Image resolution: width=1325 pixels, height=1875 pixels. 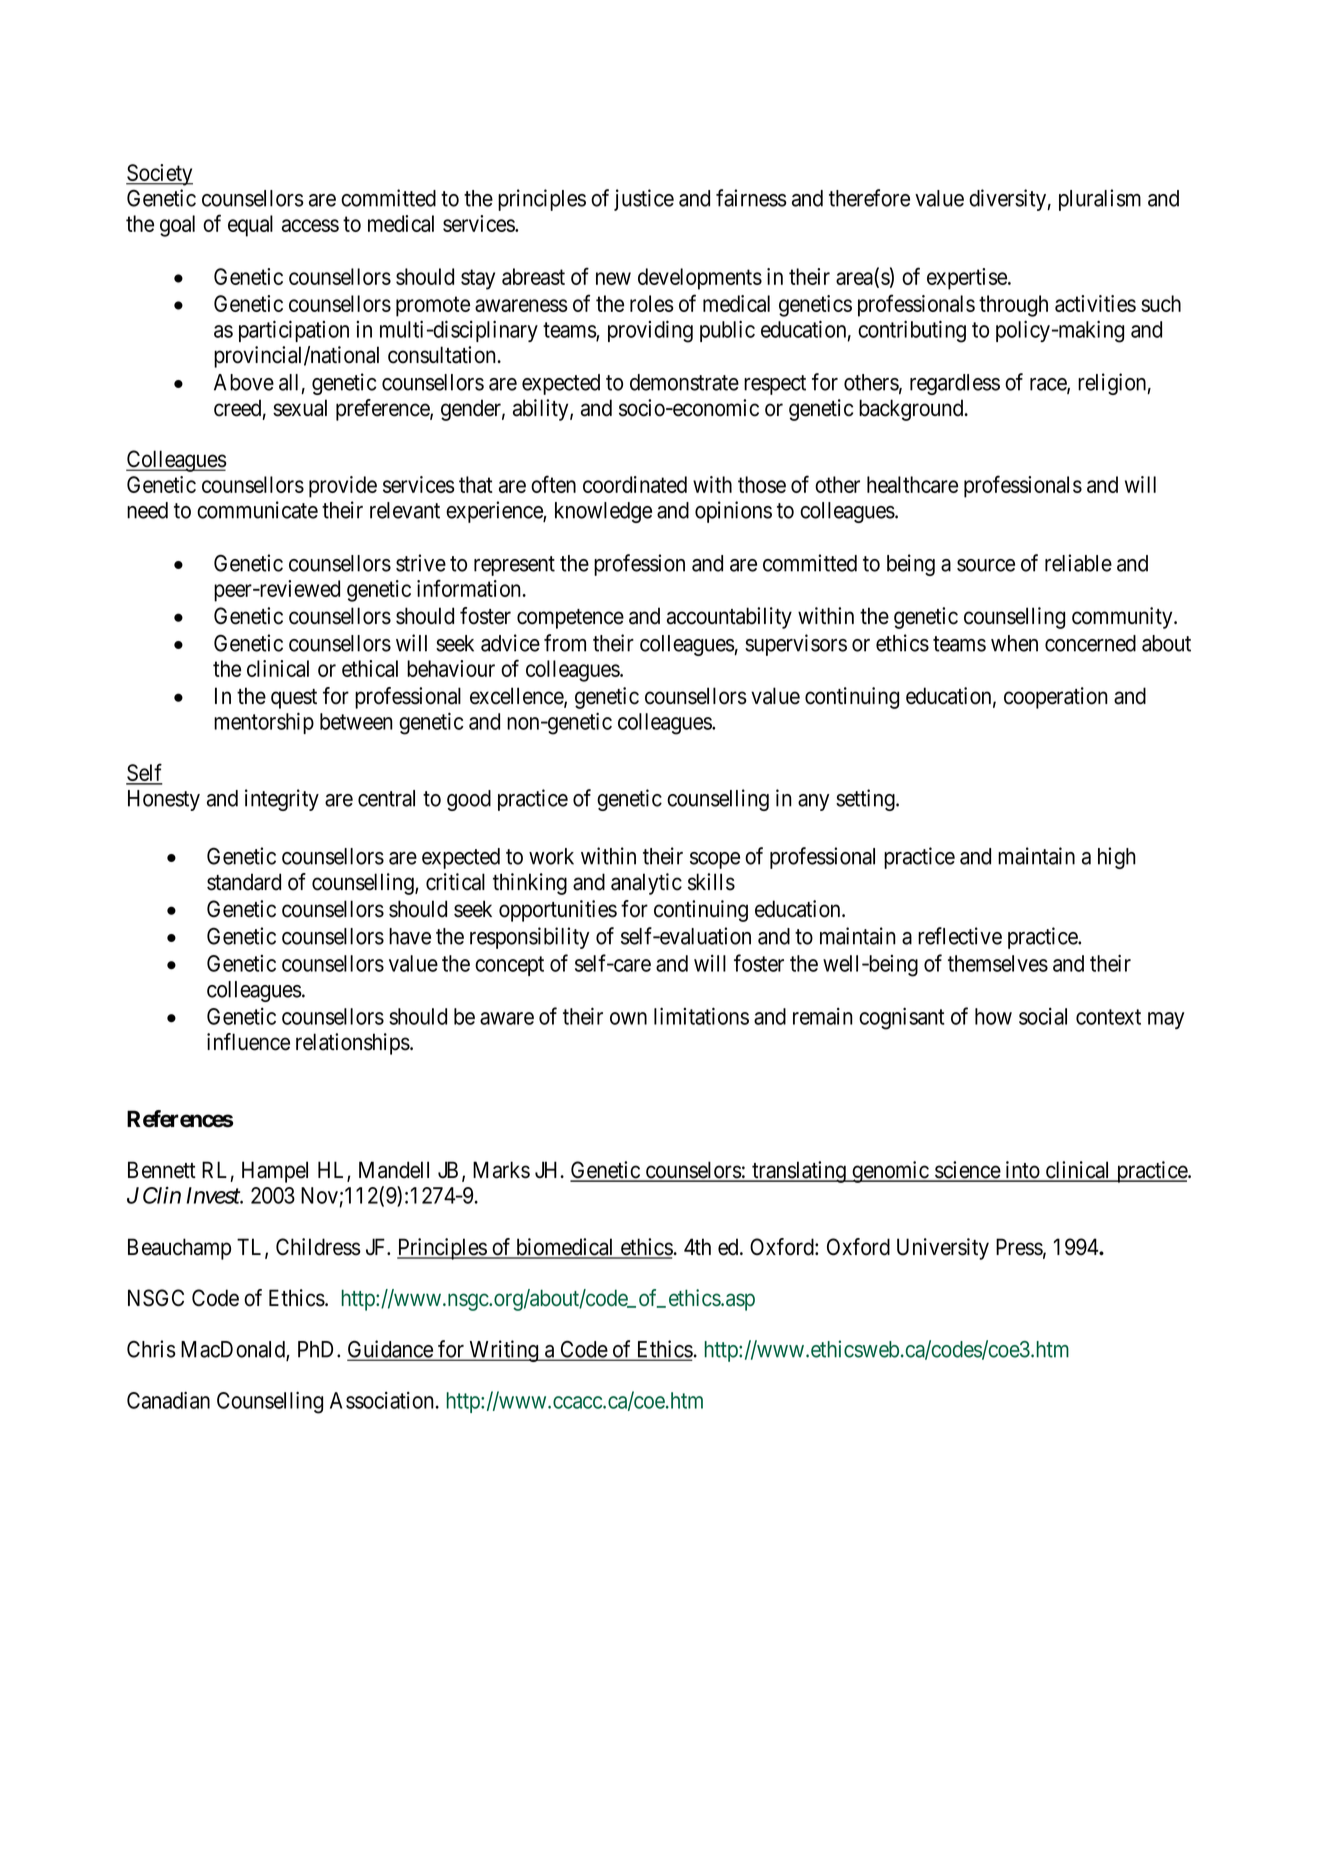 What do you see at coordinates (1078, 563) in the document?
I see `reliable` at bounding box center [1078, 563].
